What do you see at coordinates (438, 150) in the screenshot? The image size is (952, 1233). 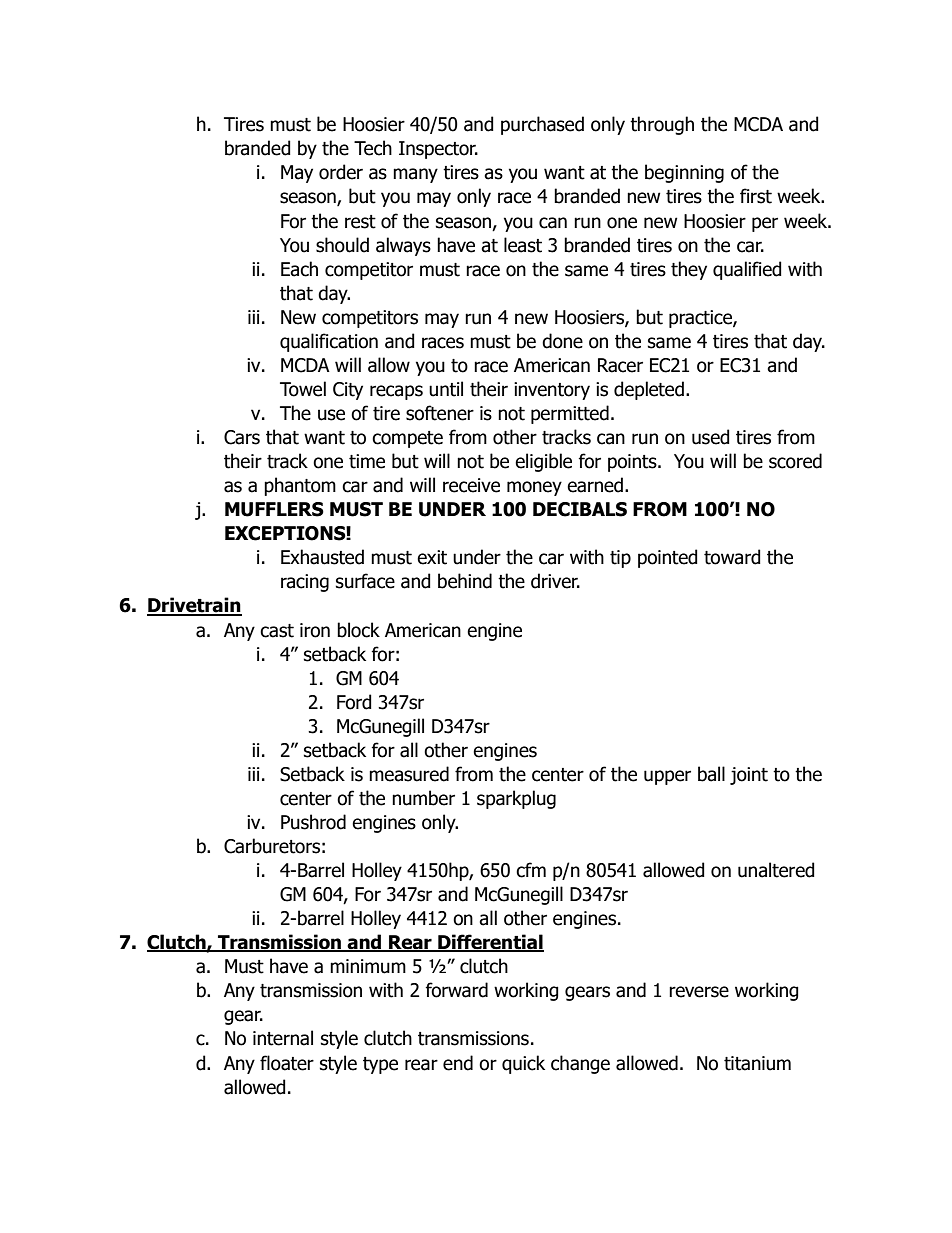 I see `Inspector` at bounding box center [438, 150].
